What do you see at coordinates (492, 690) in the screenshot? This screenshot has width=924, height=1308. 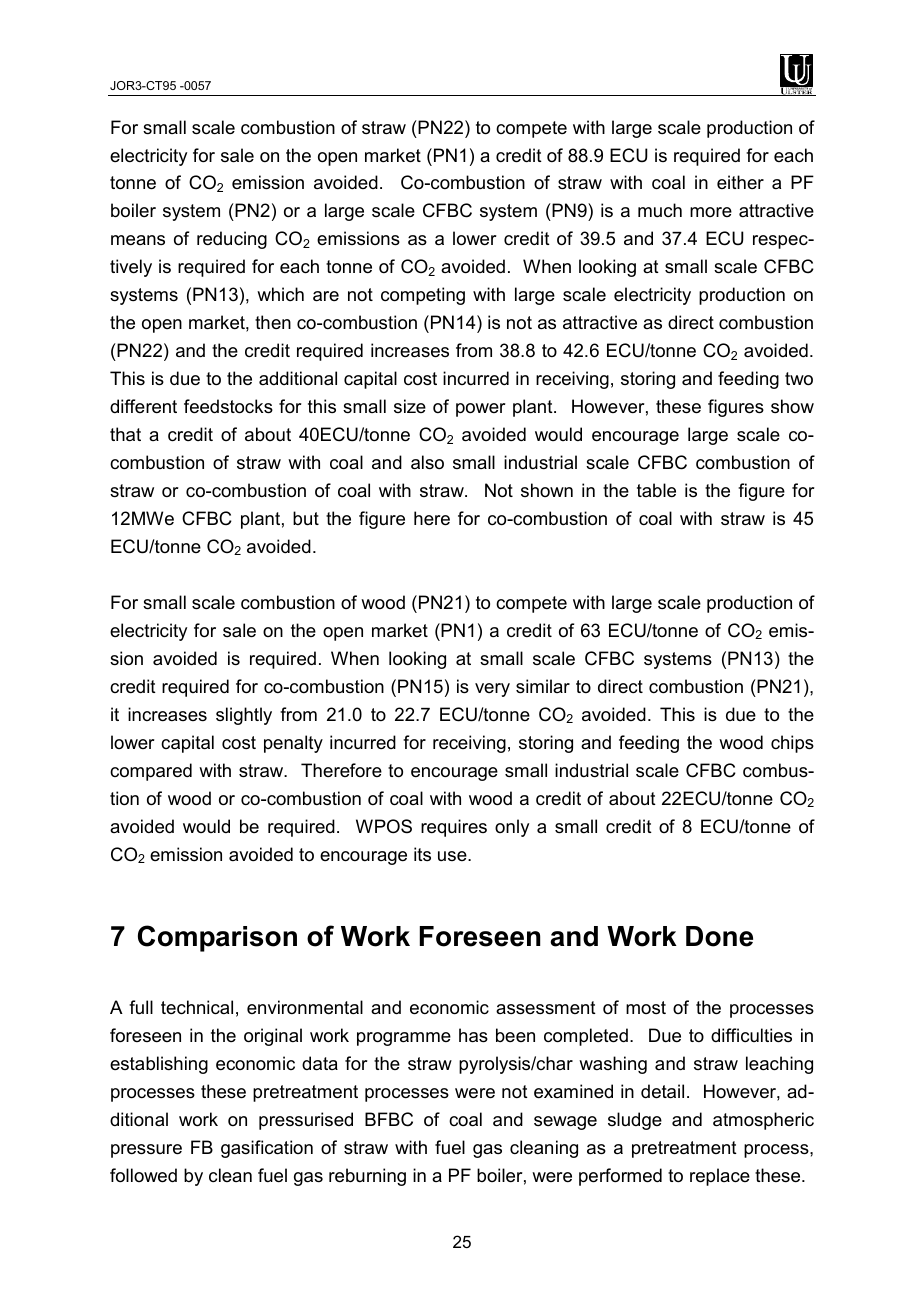 I see `very` at bounding box center [492, 690].
